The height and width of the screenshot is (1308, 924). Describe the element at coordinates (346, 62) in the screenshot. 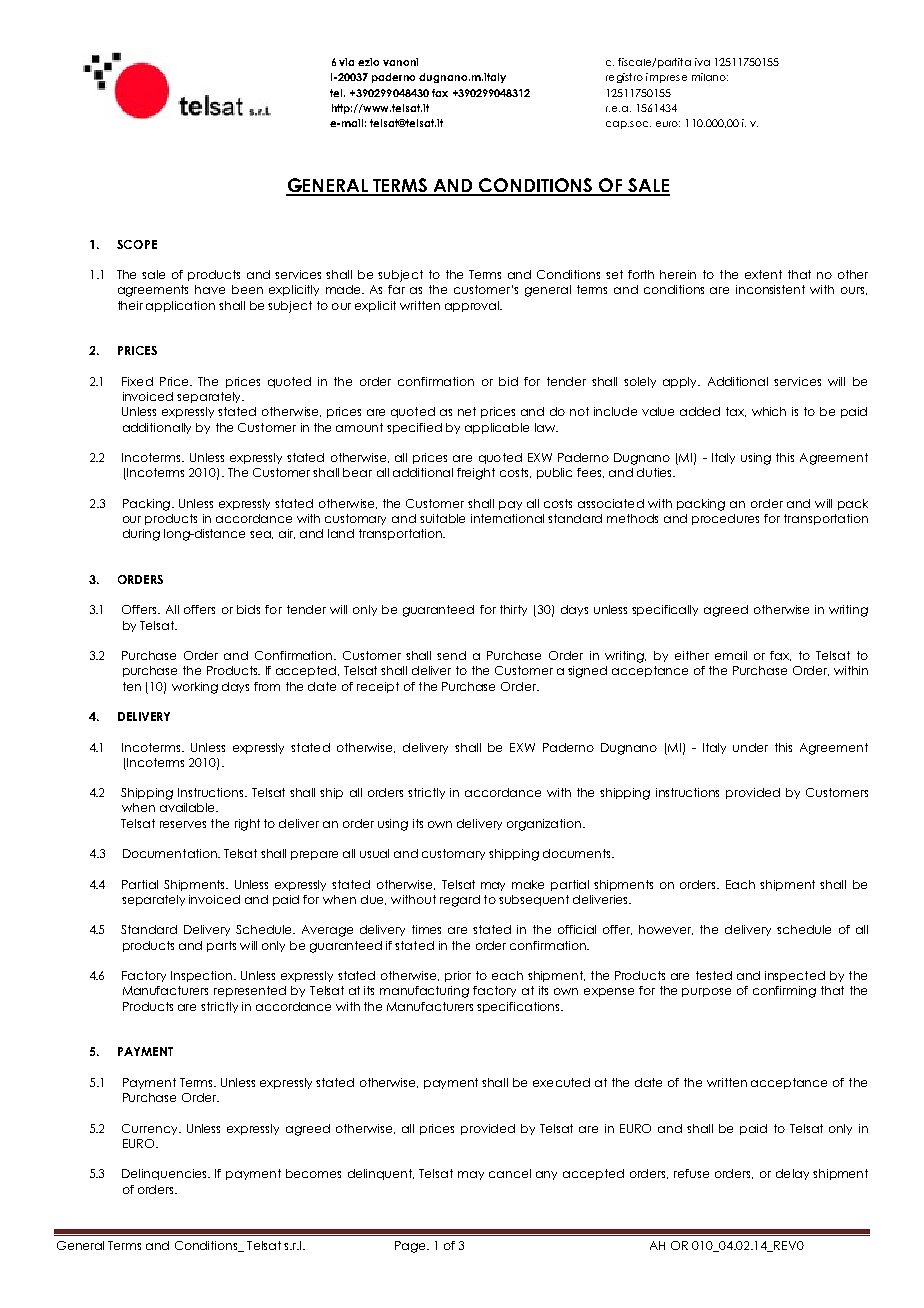

I see `via` at that location.
